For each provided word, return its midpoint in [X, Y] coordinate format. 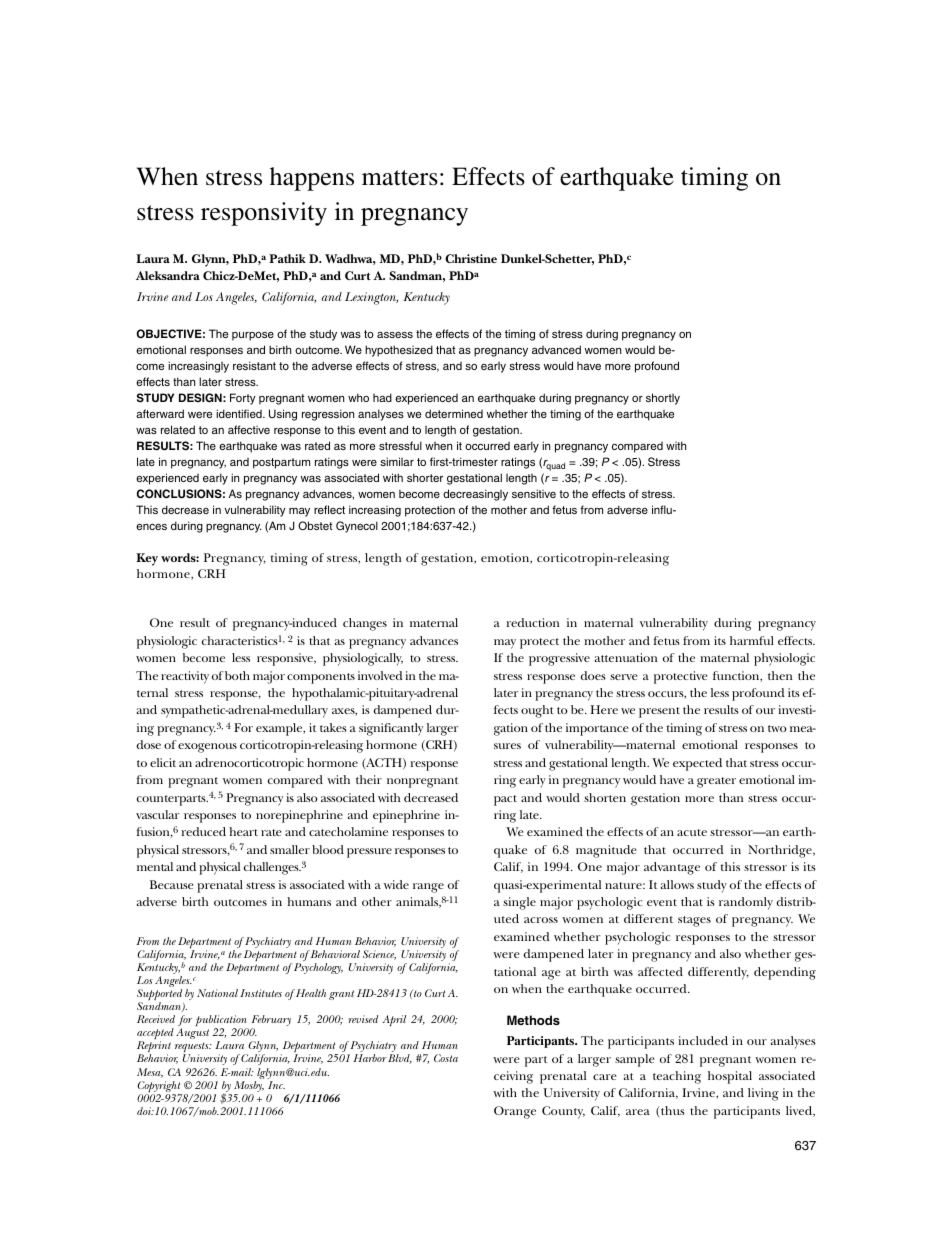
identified [240, 413]
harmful [752, 640]
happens [312, 179]
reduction [532, 622]
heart [243, 831]
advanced [556, 349]
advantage [672, 868]
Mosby [249, 1088]
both [237, 675]
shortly [663, 399]
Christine [471, 258]
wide [396, 884]
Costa [446, 1058]
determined [454, 413]
